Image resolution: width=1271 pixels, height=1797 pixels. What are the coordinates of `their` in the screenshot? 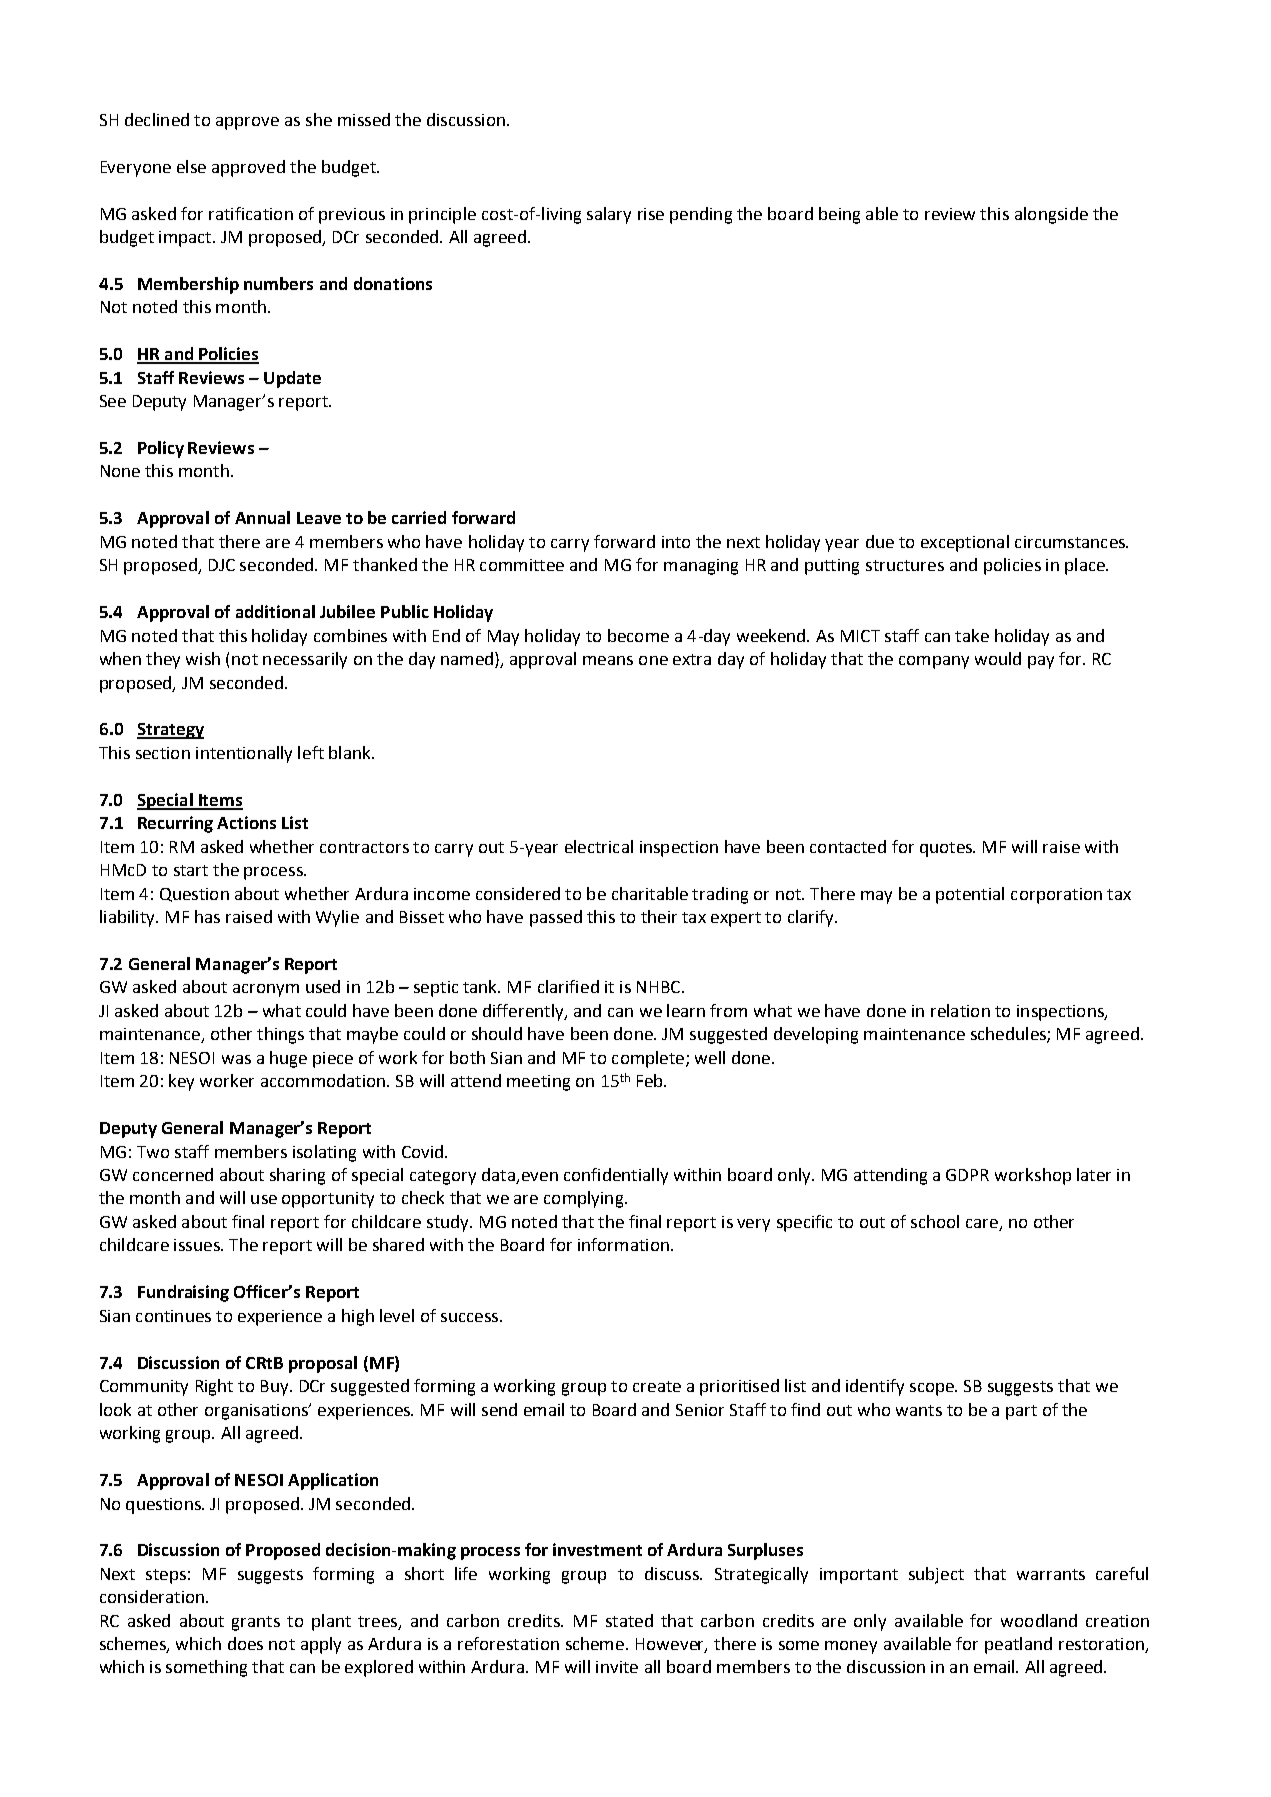 It's located at (659, 916).
